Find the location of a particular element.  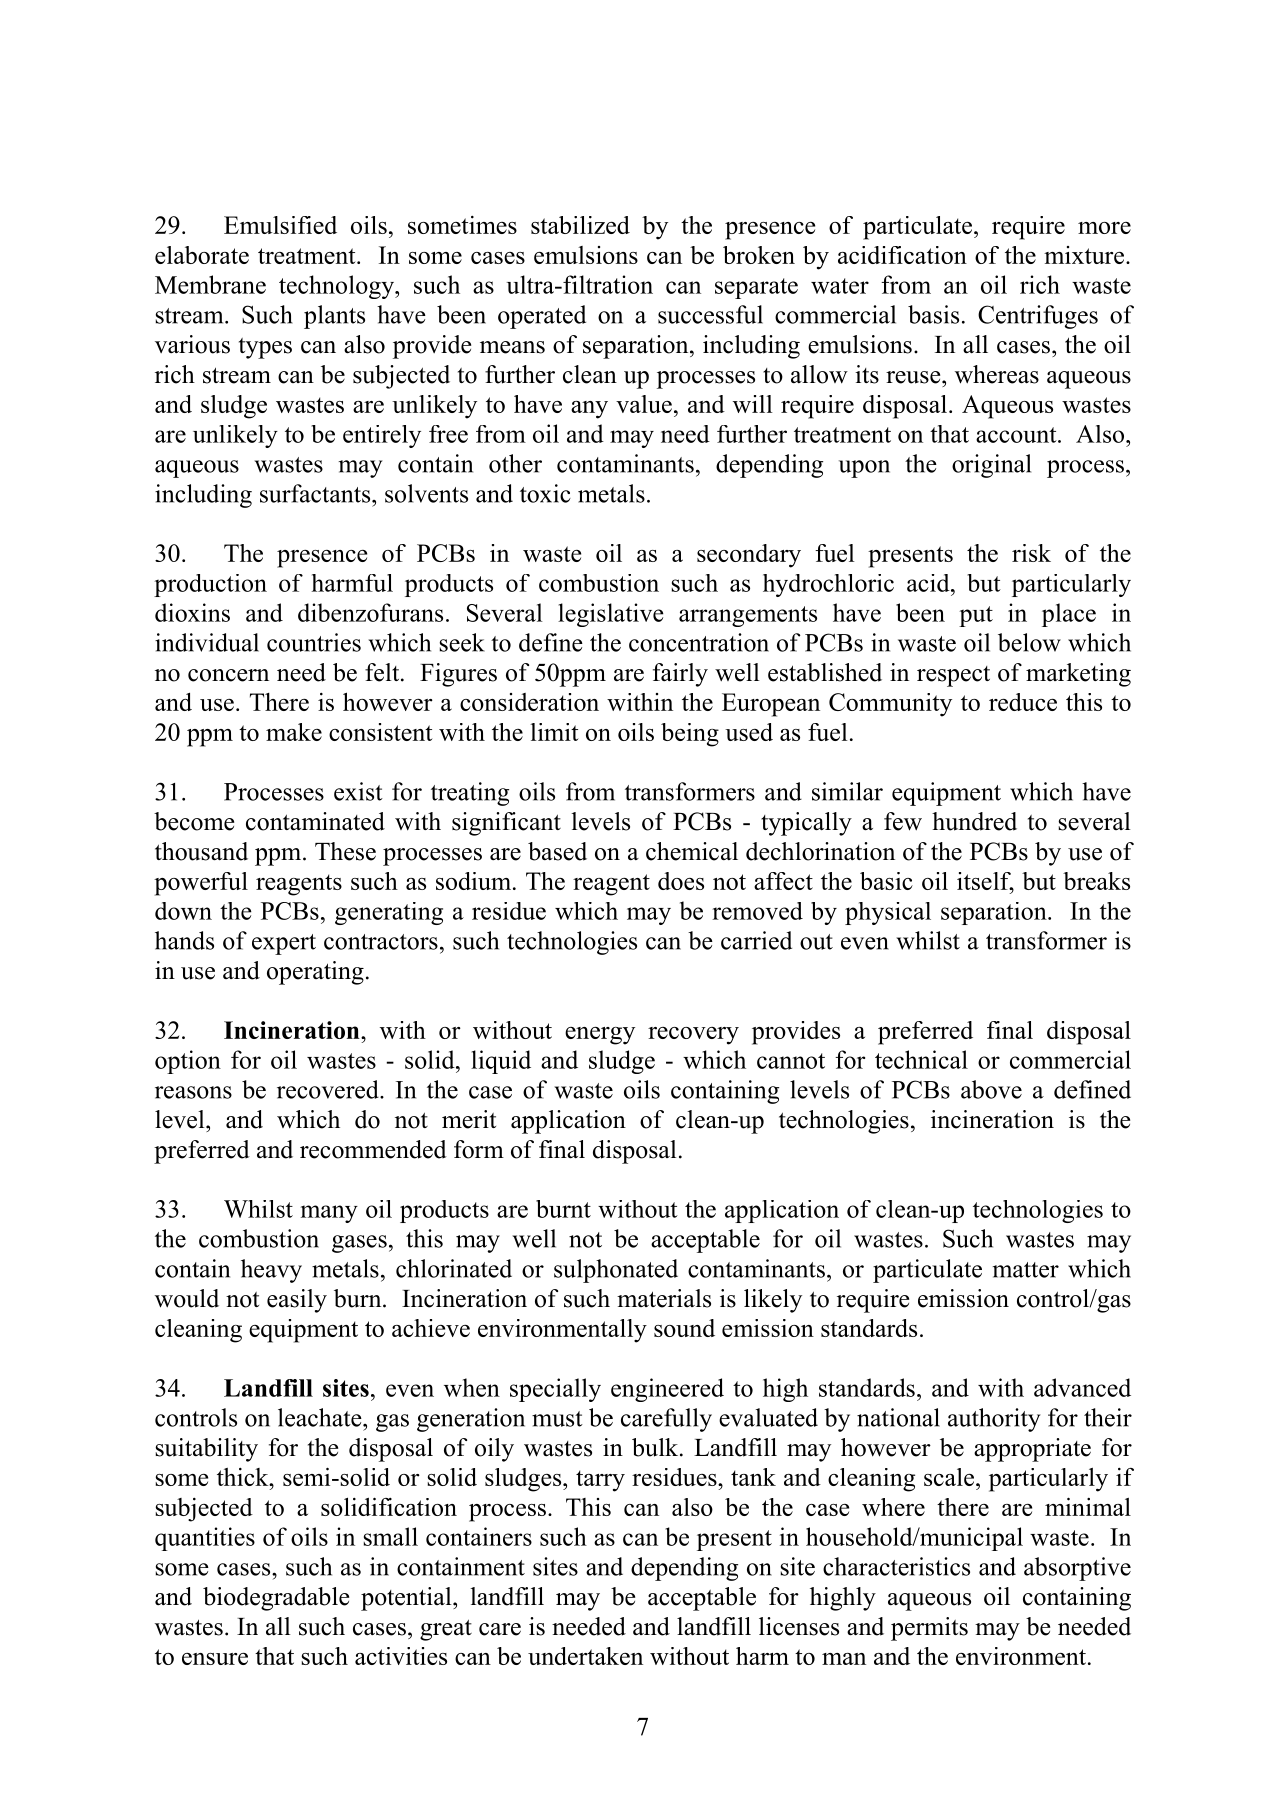

technology is located at coordinates (337, 287).
